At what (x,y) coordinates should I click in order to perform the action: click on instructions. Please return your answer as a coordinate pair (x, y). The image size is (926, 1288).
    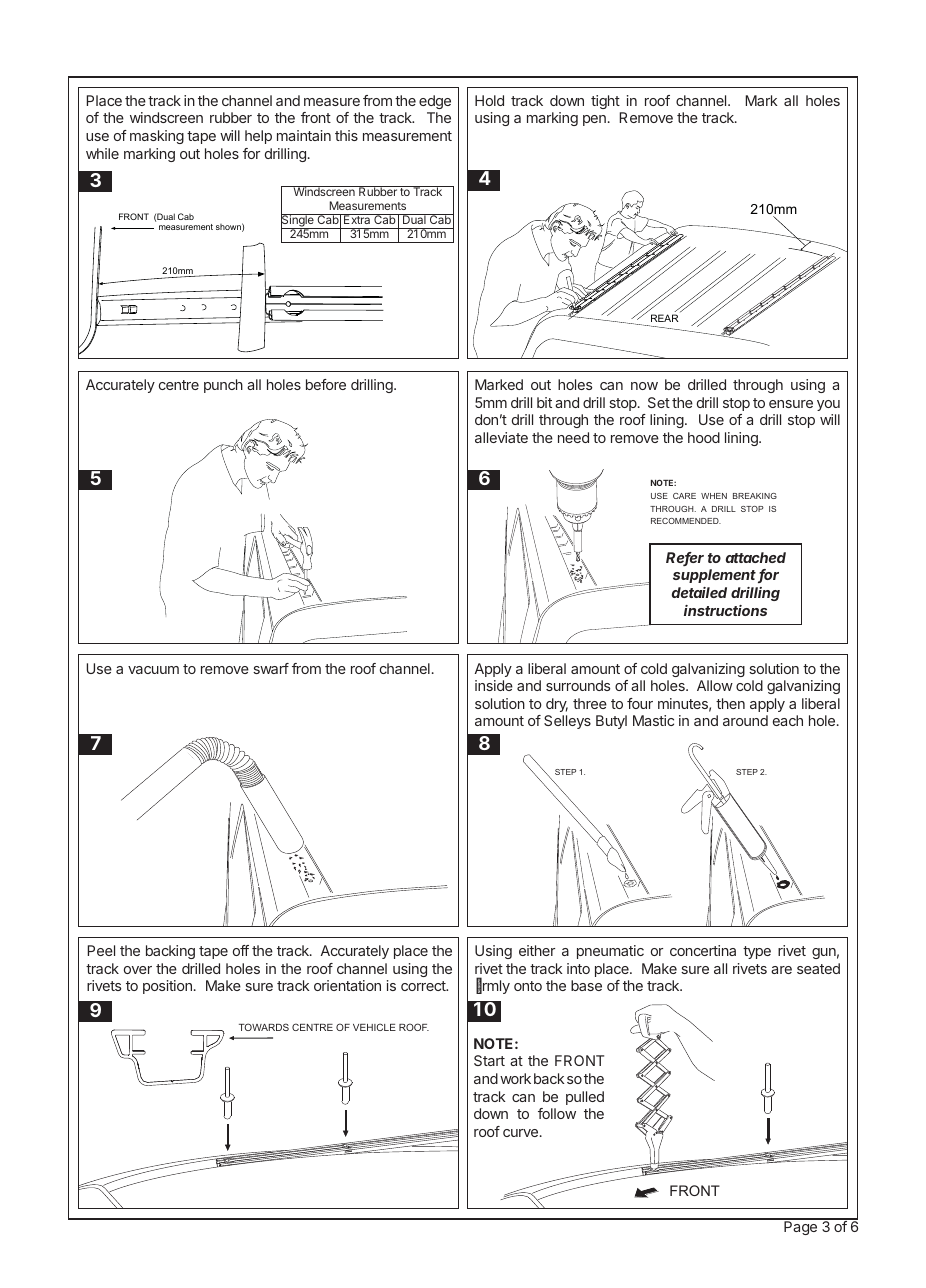
    Looking at the image, I should click on (725, 610).
